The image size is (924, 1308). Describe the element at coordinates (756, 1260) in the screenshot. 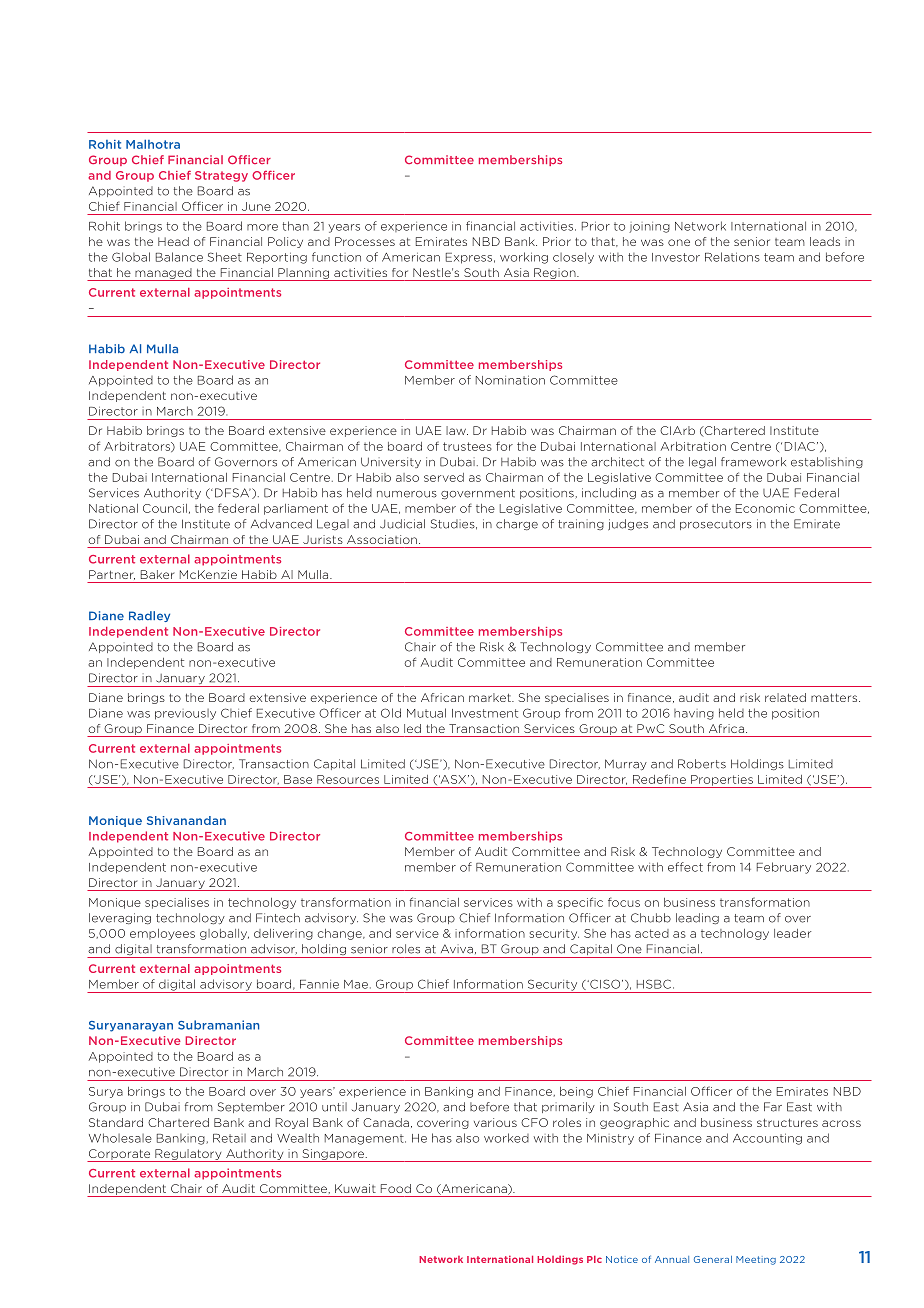

I see `Meeting` at that location.
